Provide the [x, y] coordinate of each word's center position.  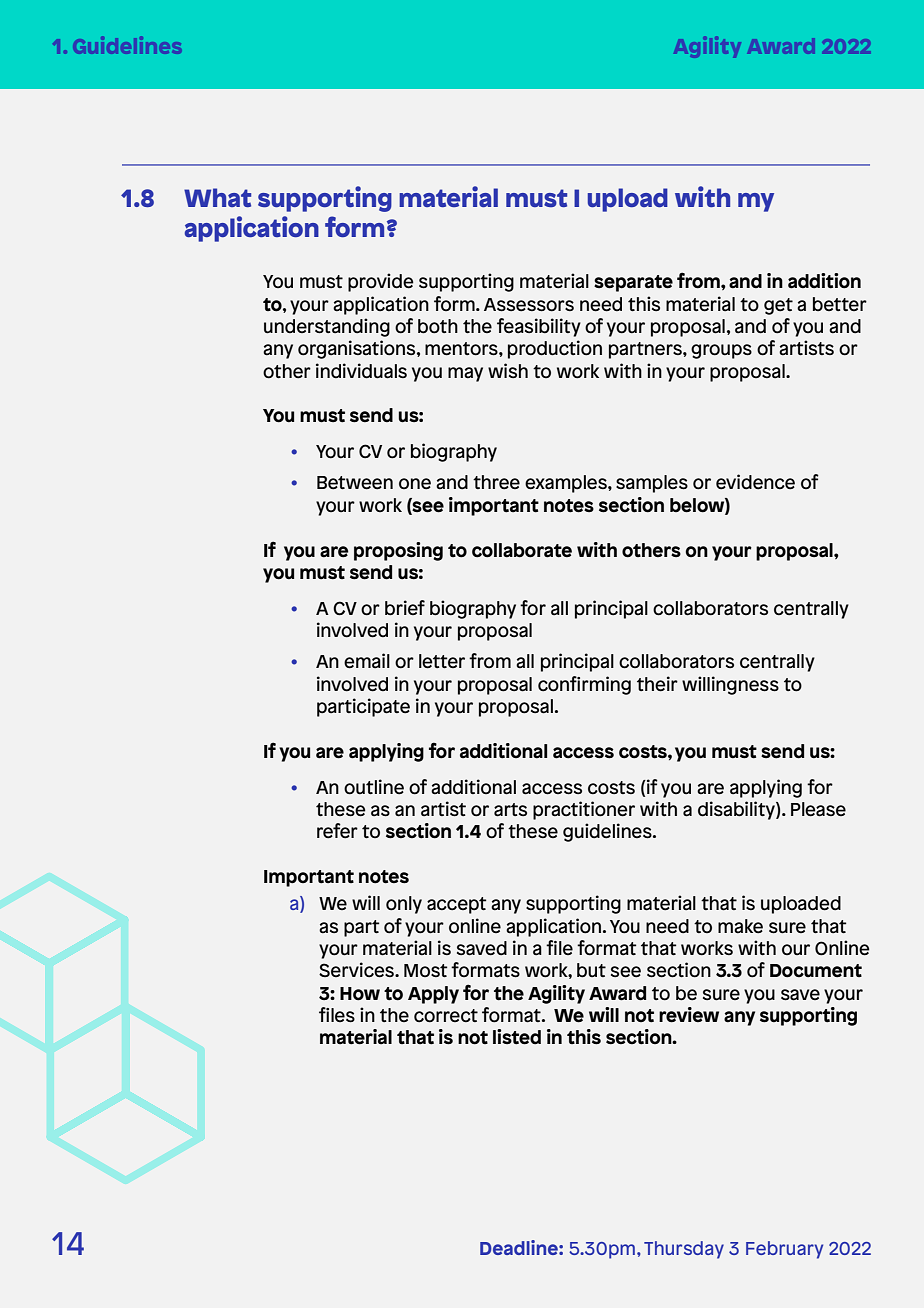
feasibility [539, 327]
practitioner [584, 810]
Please [818, 809]
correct [446, 1016]
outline [374, 787]
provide [381, 282]
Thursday [684, 1250]
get [778, 306]
